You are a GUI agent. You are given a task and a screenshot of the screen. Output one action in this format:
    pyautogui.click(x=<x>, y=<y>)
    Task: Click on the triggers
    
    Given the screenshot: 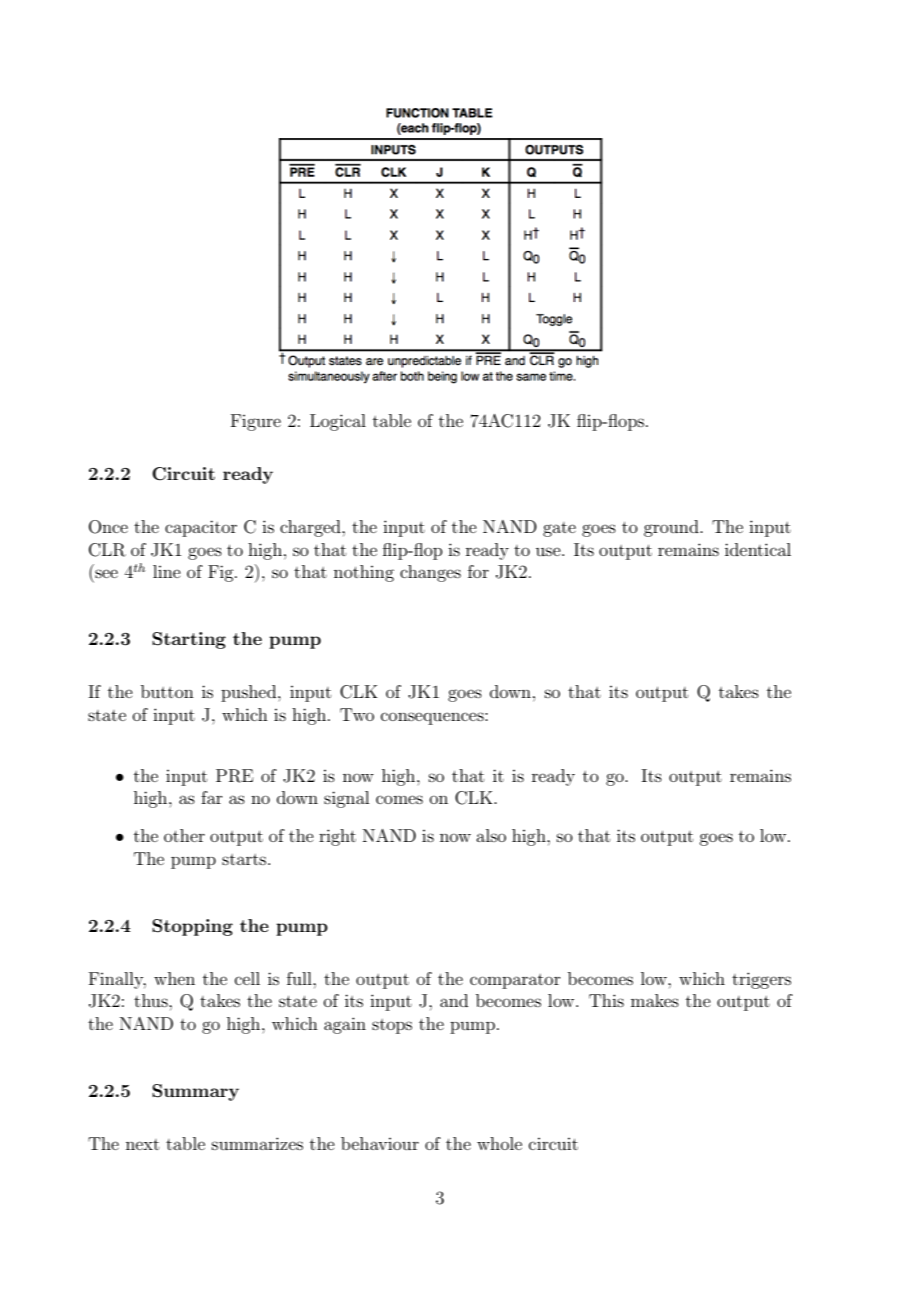 What is the action you would take?
    pyautogui.click(x=761, y=980)
